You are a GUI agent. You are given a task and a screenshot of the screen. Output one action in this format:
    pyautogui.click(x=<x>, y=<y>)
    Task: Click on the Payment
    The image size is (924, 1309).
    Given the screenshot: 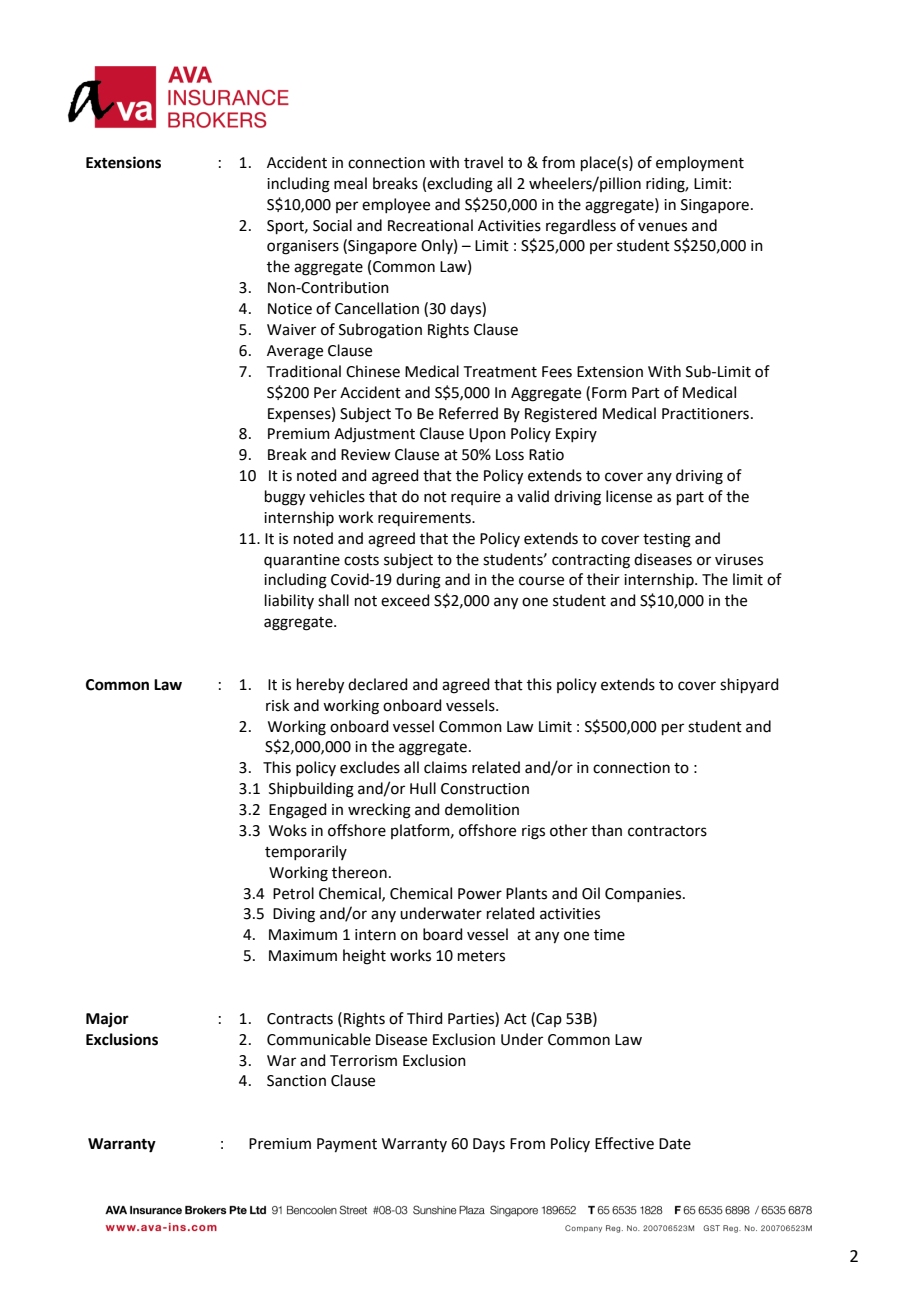 What is the action you would take?
    pyautogui.click(x=347, y=1145)
